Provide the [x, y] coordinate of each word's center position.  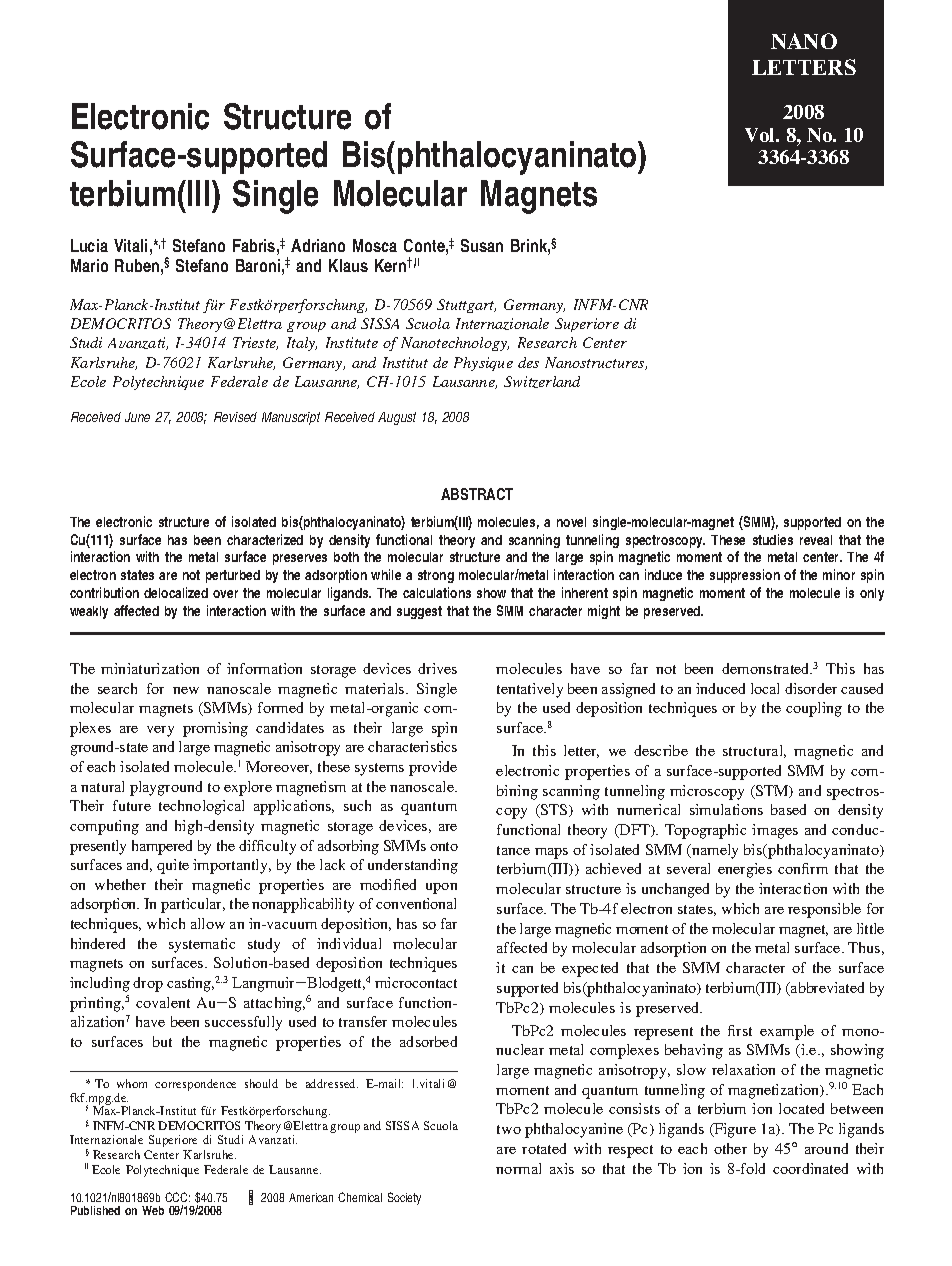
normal [518, 1168]
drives [437, 668]
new [186, 690]
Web [153, 1210]
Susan [482, 245]
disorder [811, 688]
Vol [761, 135]
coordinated [810, 1168]
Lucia [89, 245]
